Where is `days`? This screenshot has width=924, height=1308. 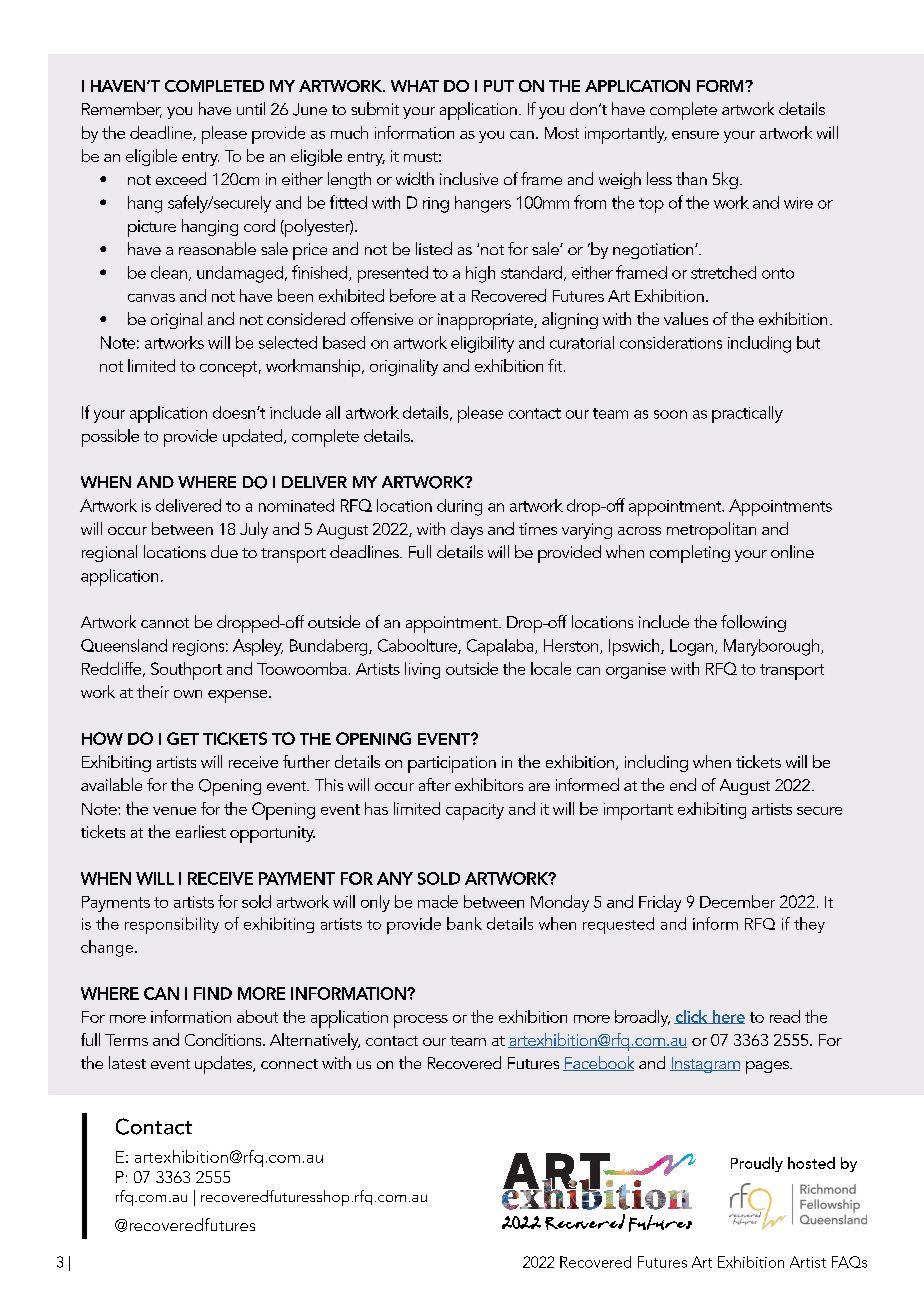
days is located at coordinates (467, 530).
